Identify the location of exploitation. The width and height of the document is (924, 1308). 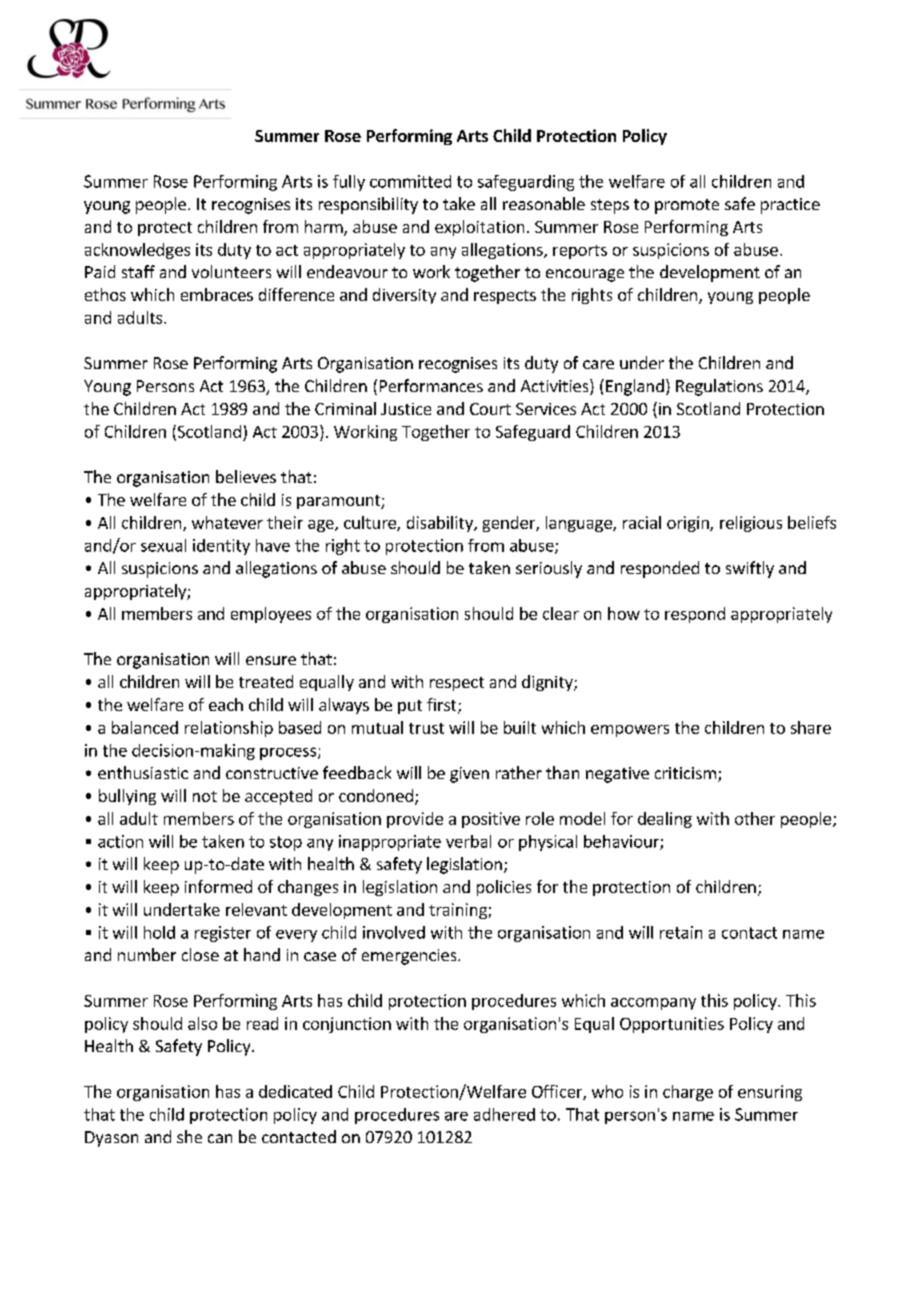
(479, 228).
